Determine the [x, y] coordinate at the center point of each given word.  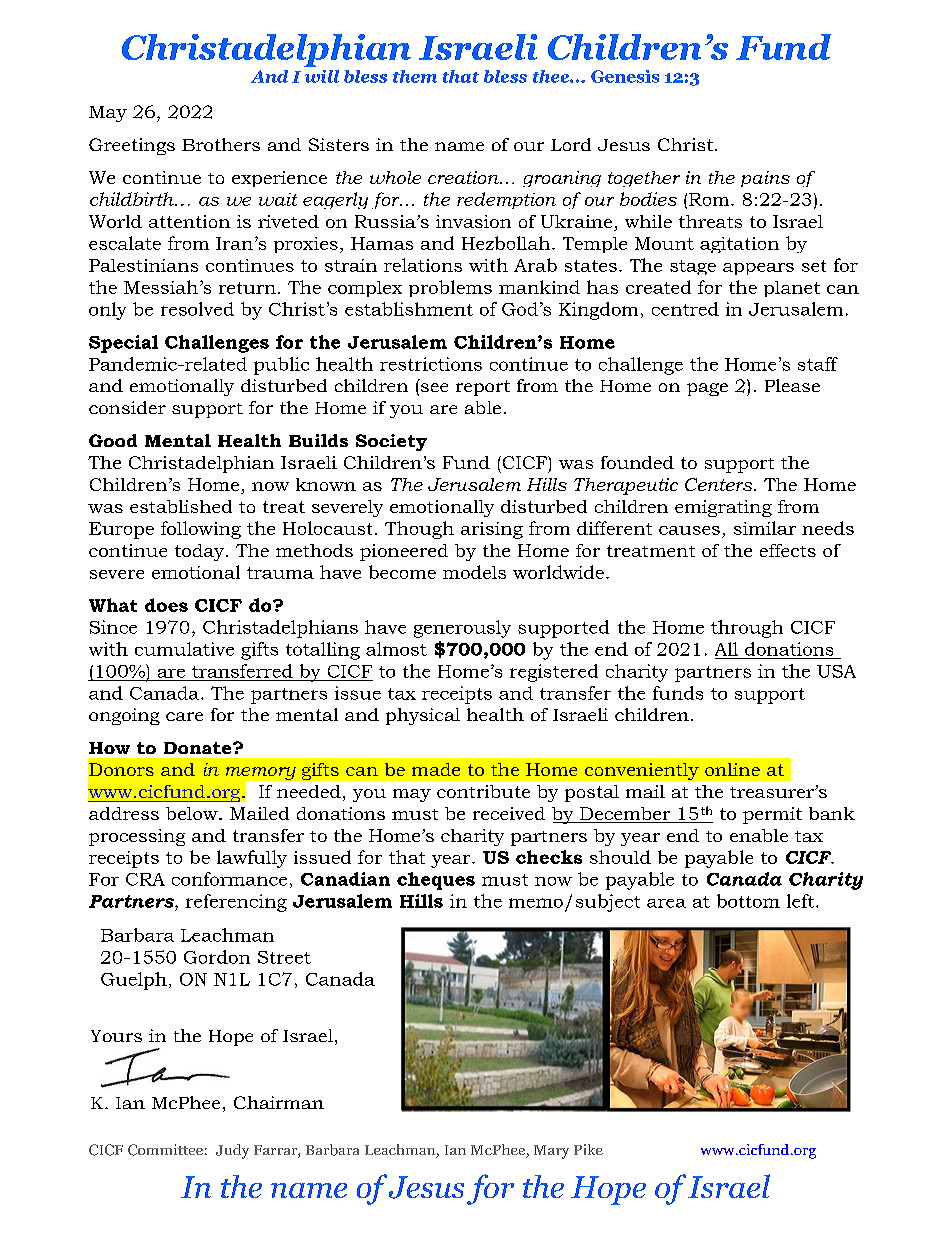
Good [113, 440]
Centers [720, 484]
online [732, 769]
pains [765, 179]
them [415, 76]
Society [391, 442]
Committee [165, 1150]
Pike [588, 1149]
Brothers [221, 144]
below [193, 813]
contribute [483, 791]
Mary [551, 1152]
